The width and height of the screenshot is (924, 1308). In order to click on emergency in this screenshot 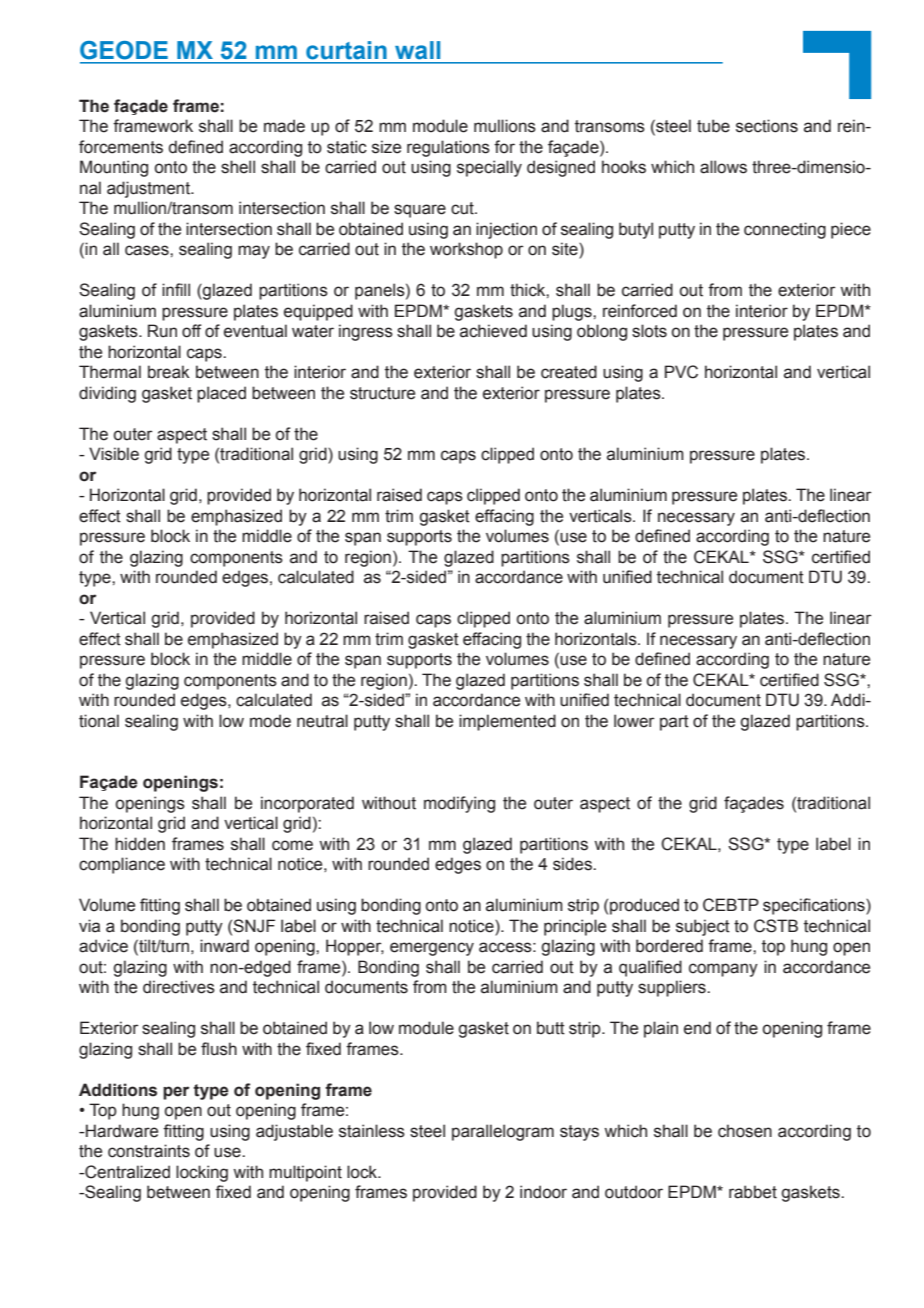, I will do `click(432, 949)`.
